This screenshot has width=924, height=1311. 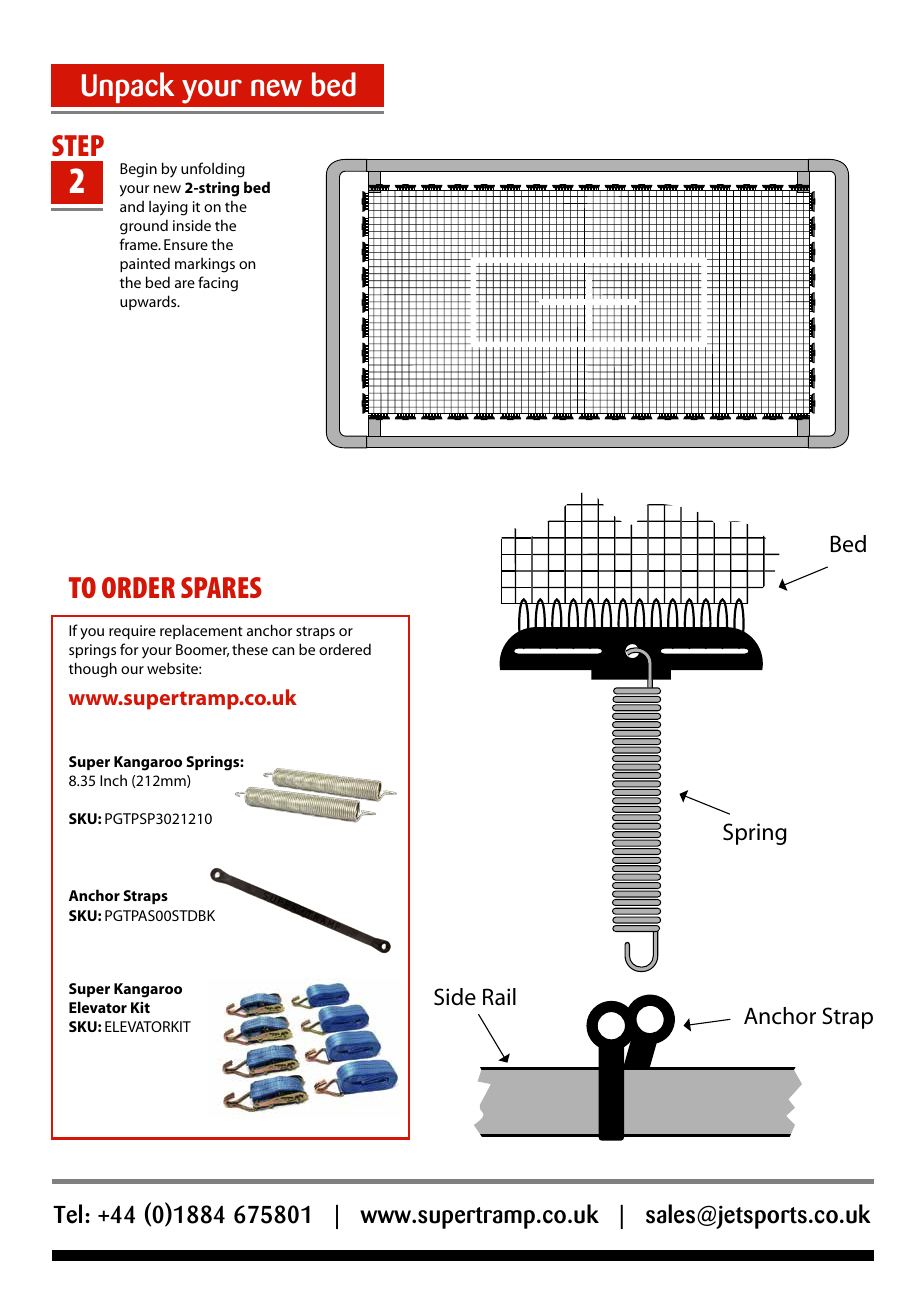 What do you see at coordinates (149, 302) in the screenshot?
I see `upwards` at bounding box center [149, 302].
